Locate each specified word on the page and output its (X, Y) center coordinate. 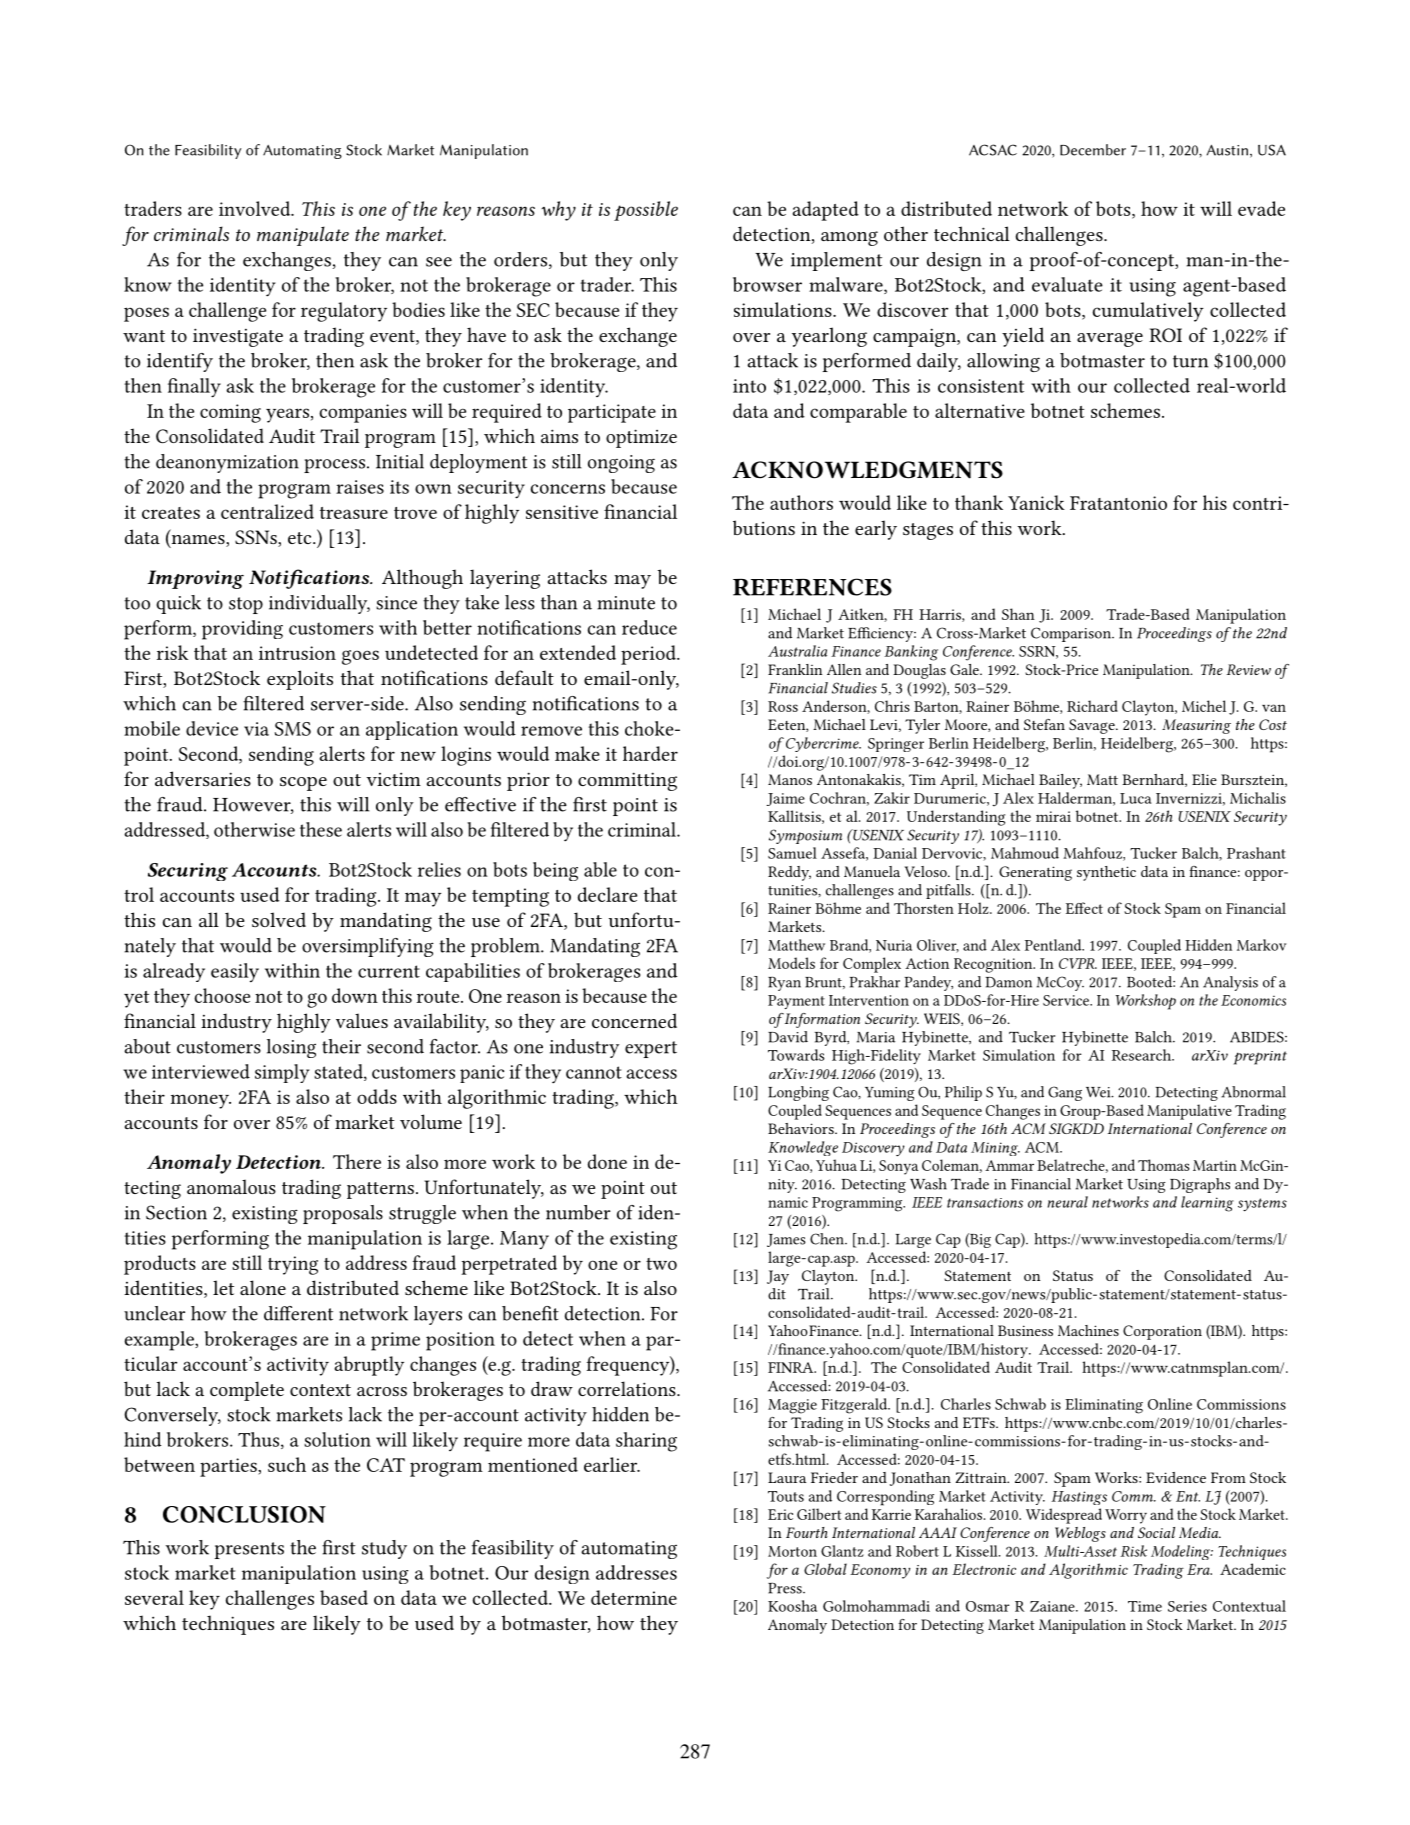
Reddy (789, 873)
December (1093, 150)
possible (646, 211)
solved (279, 919)
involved (256, 208)
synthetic (1106, 873)
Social (1156, 1532)
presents (249, 1550)
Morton (792, 1551)
